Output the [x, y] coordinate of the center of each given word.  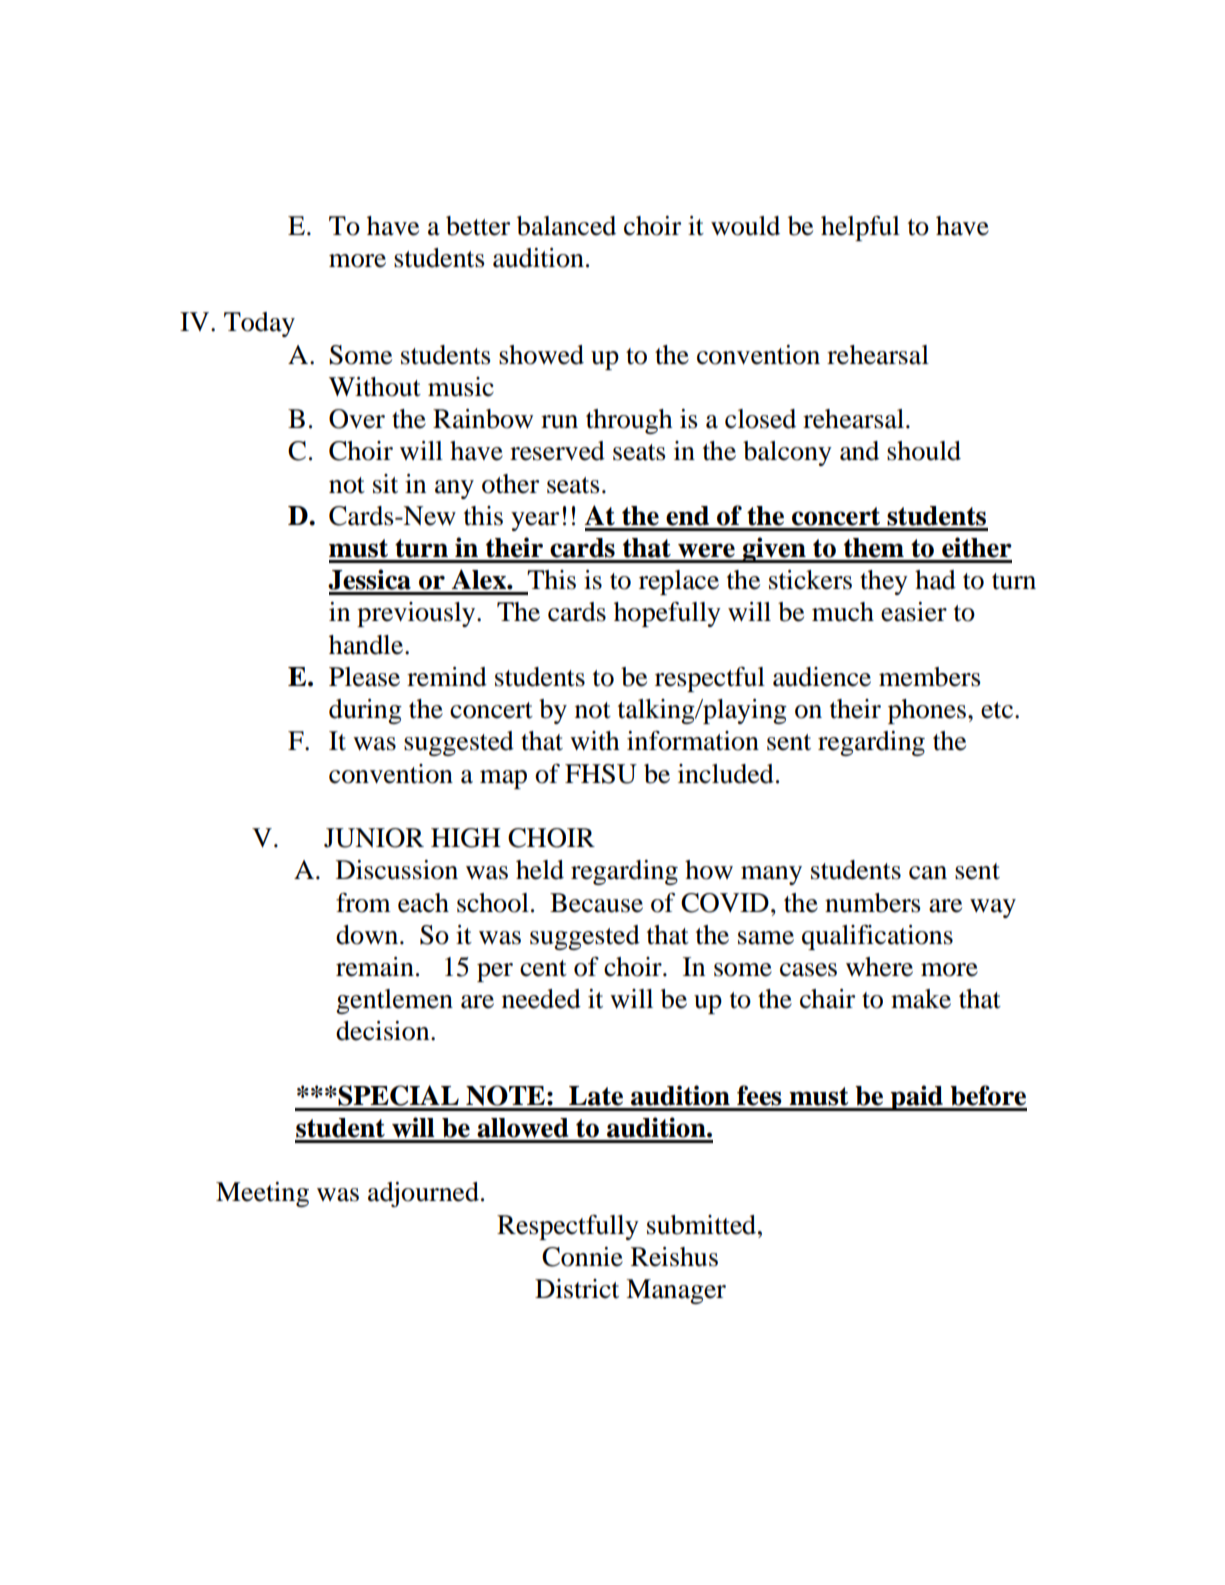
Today [259, 324]
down [368, 935]
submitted [703, 1225]
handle [367, 645]
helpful [860, 228]
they [884, 582]
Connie [582, 1257]
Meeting [262, 1194]
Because [596, 903]
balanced [566, 226]
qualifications [877, 937]
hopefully [667, 614]
